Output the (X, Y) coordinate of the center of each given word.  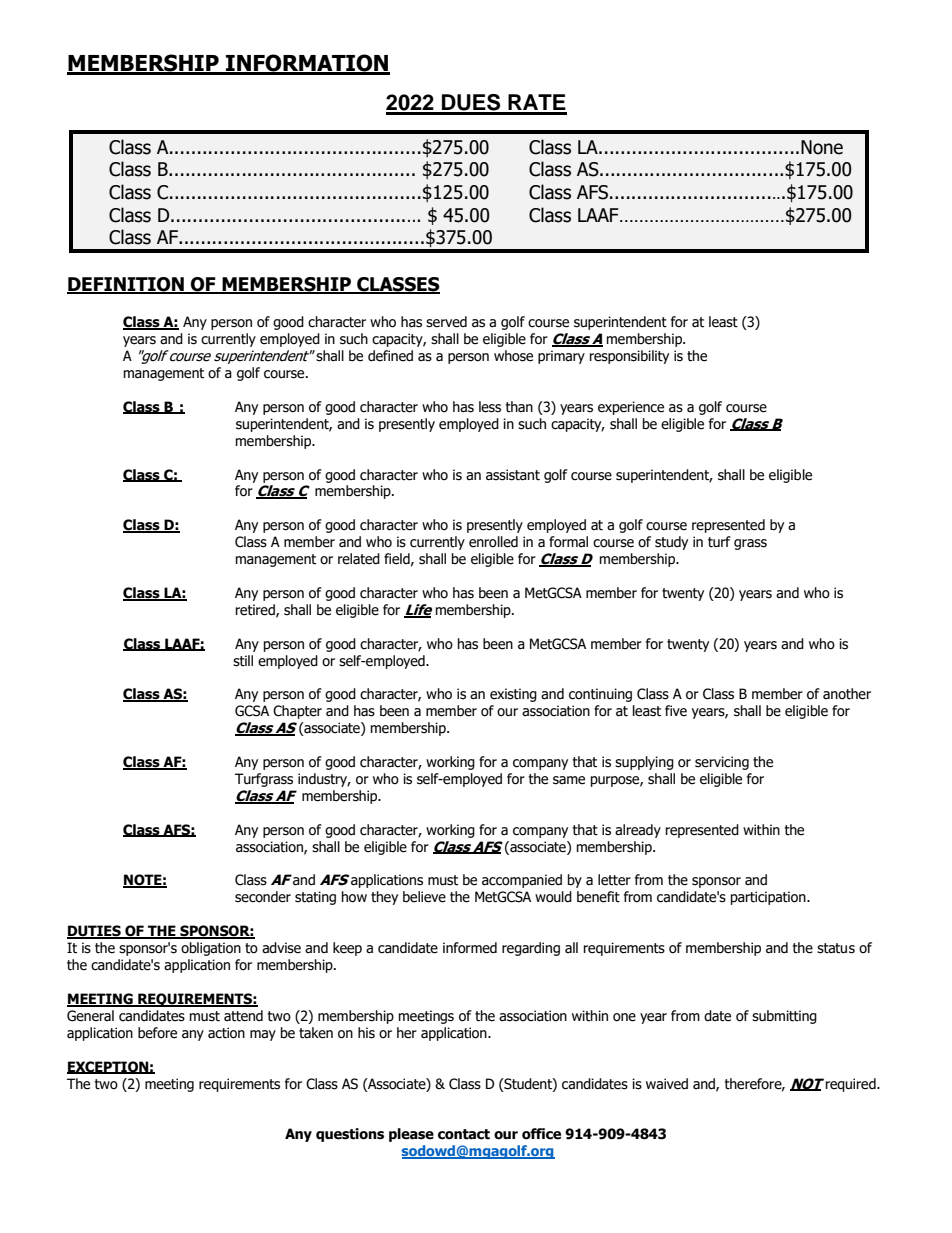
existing (513, 695)
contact (464, 1134)
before (157, 1033)
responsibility (629, 357)
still (243, 661)
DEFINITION (126, 285)
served (446, 322)
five (676, 711)
